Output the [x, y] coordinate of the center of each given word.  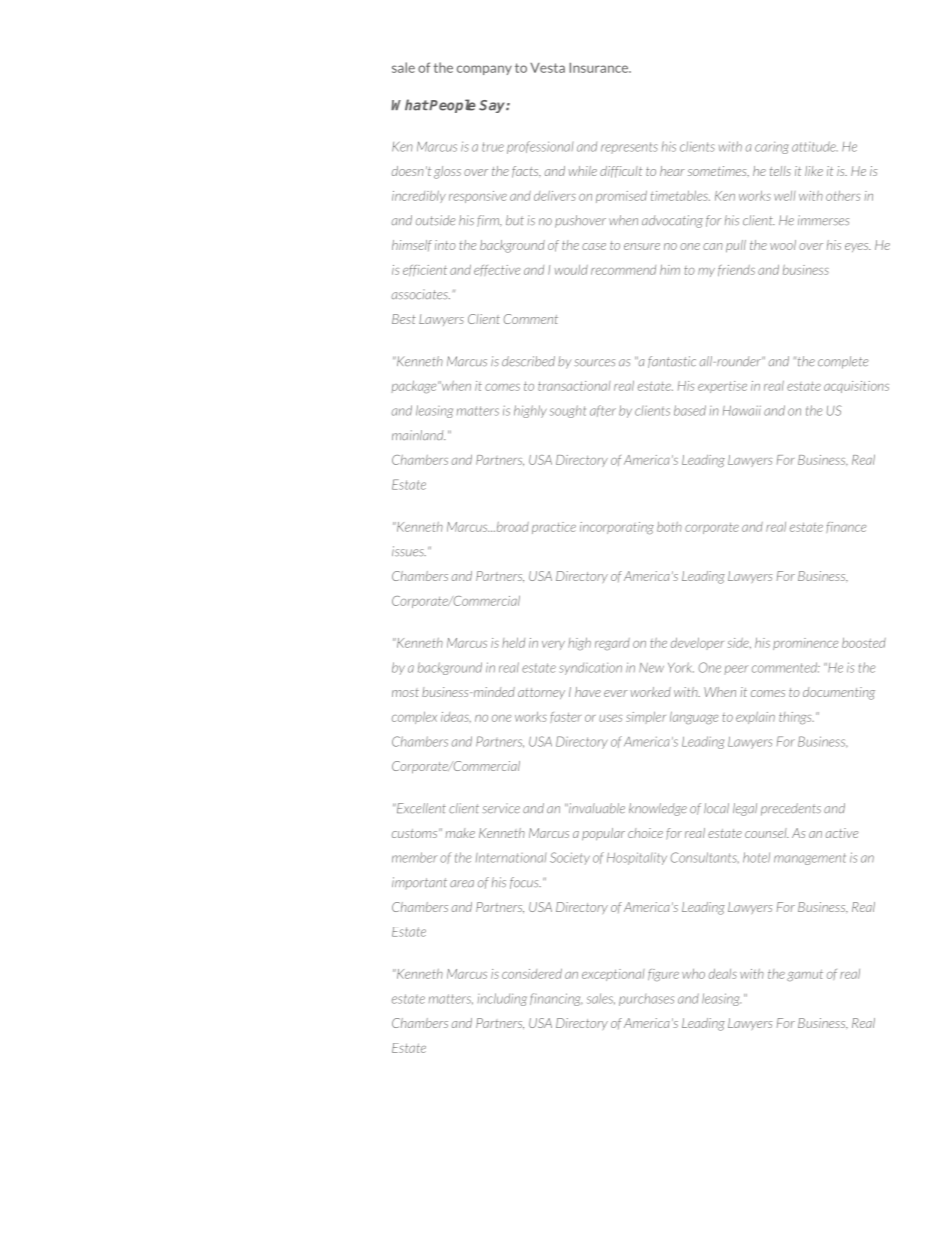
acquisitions [856, 387]
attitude [815, 146]
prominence [805, 644]
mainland [419, 435]
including [502, 999]
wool [783, 245]
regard [612, 644]
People [452, 106]
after [603, 411]
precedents [791, 809]
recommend [623, 270]
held [513, 642]
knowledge [658, 809]
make [460, 833]
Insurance [600, 67]
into [445, 245]
